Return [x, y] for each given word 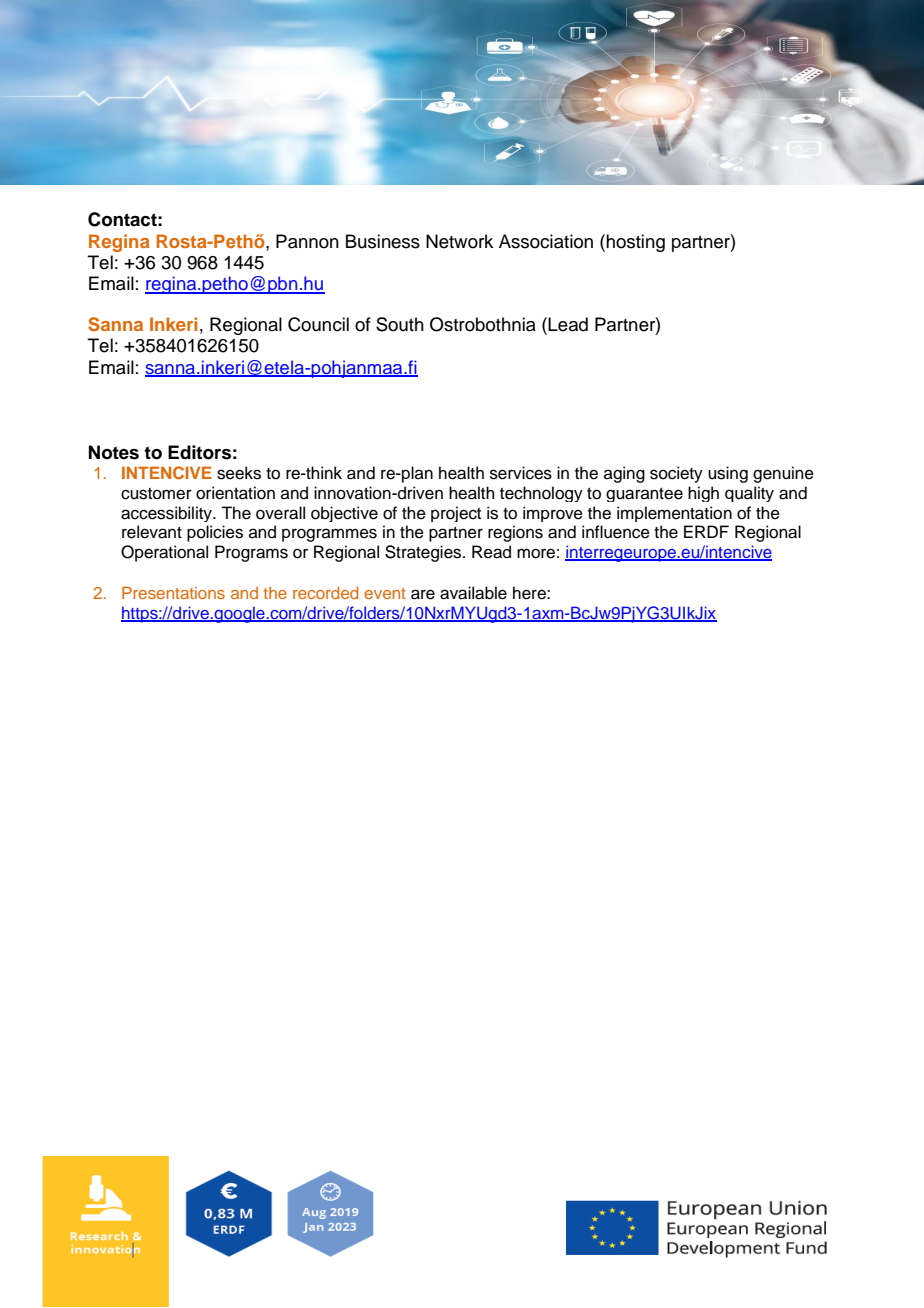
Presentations [173, 592]
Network [459, 241]
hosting [635, 243]
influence [616, 532]
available [473, 593]
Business [383, 241]
